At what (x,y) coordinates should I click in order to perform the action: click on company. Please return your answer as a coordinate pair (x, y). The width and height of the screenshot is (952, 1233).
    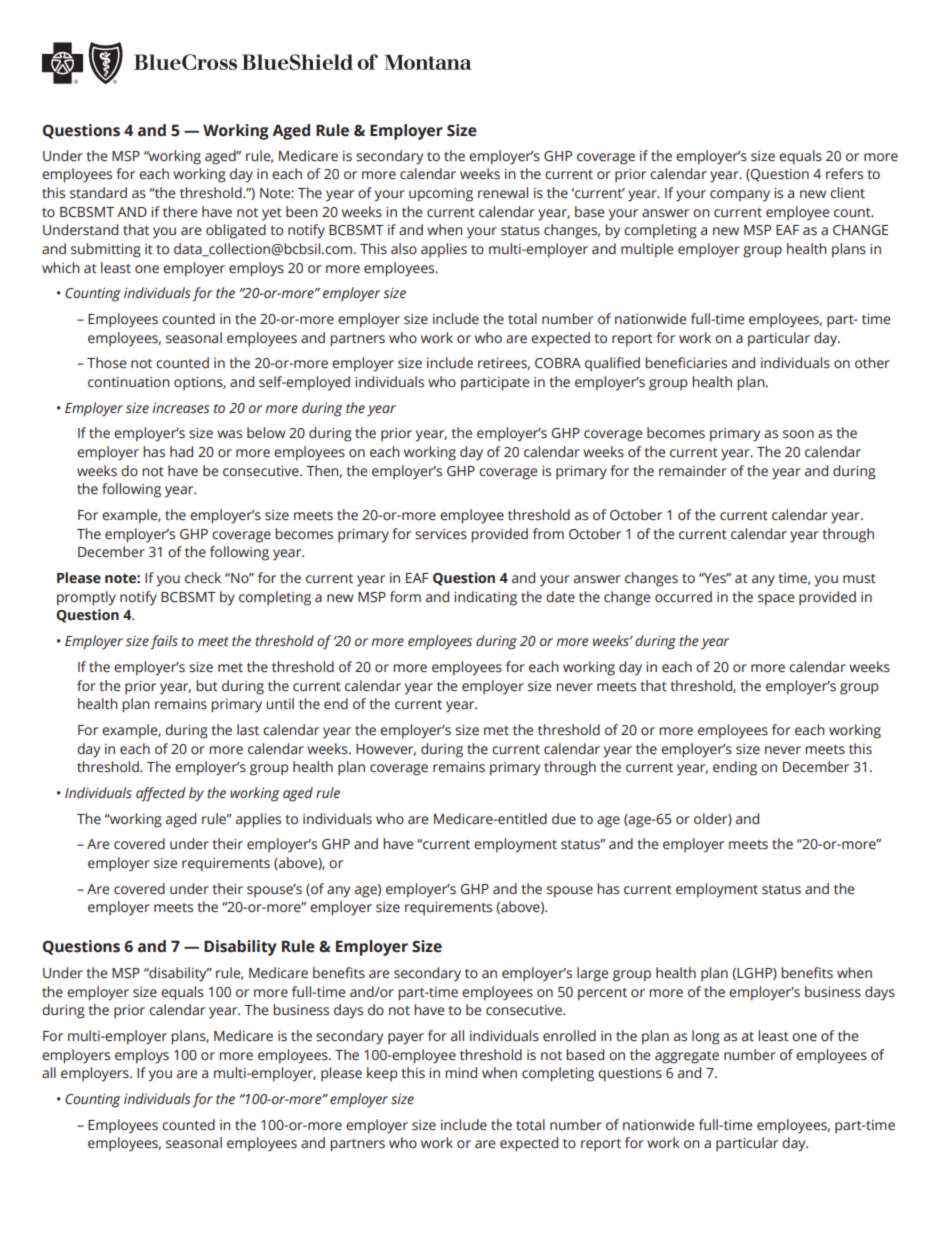
    Looking at the image, I should click on (740, 196).
